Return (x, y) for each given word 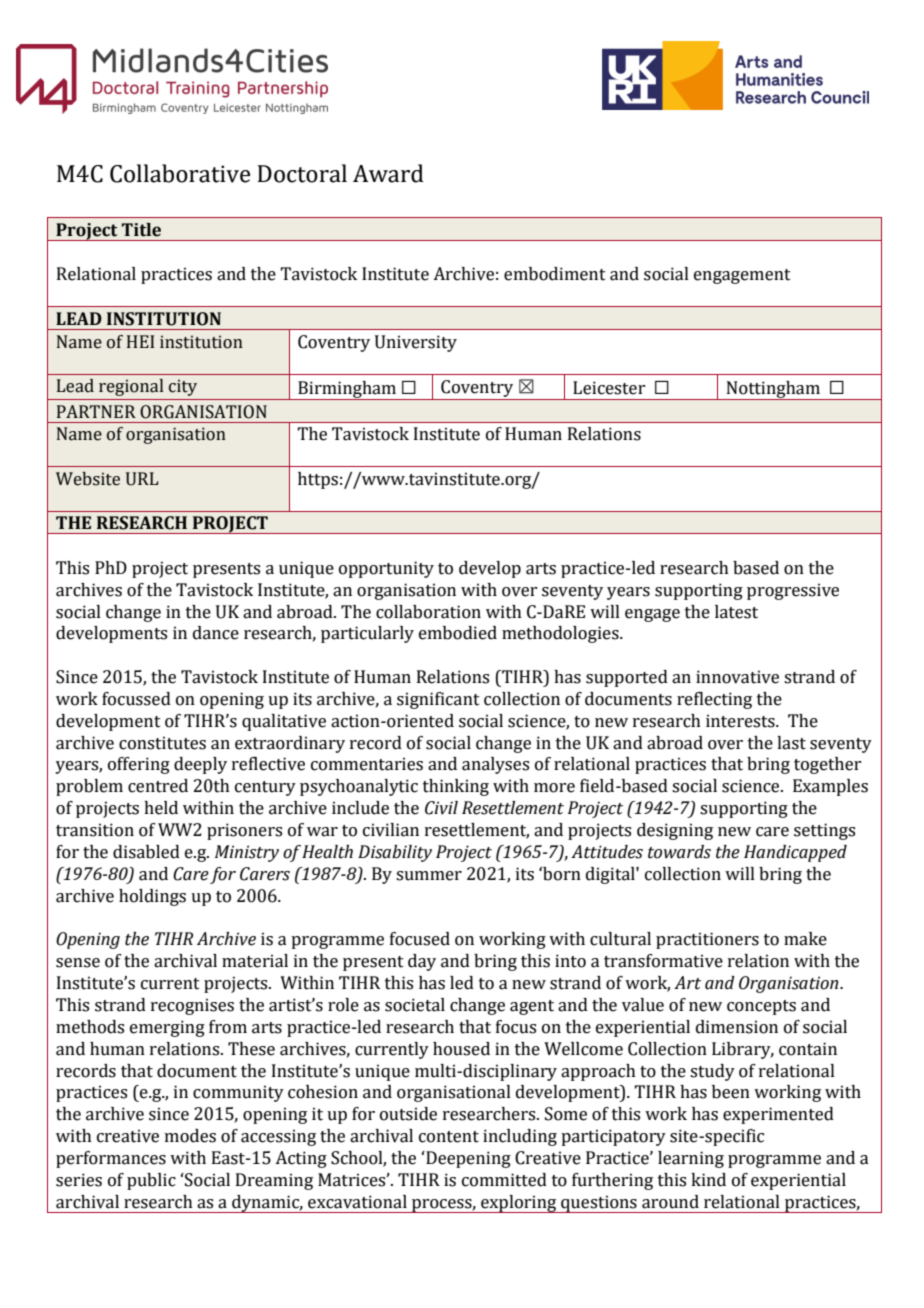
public (151, 1181)
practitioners (707, 940)
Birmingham (347, 390)
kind (708, 1180)
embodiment (555, 274)
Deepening (467, 1159)
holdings (152, 897)
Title (141, 230)
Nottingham (773, 390)
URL (142, 479)
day (422, 962)
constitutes (162, 743)
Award (388, 173)
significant (438, 700)
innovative (737, 677)
